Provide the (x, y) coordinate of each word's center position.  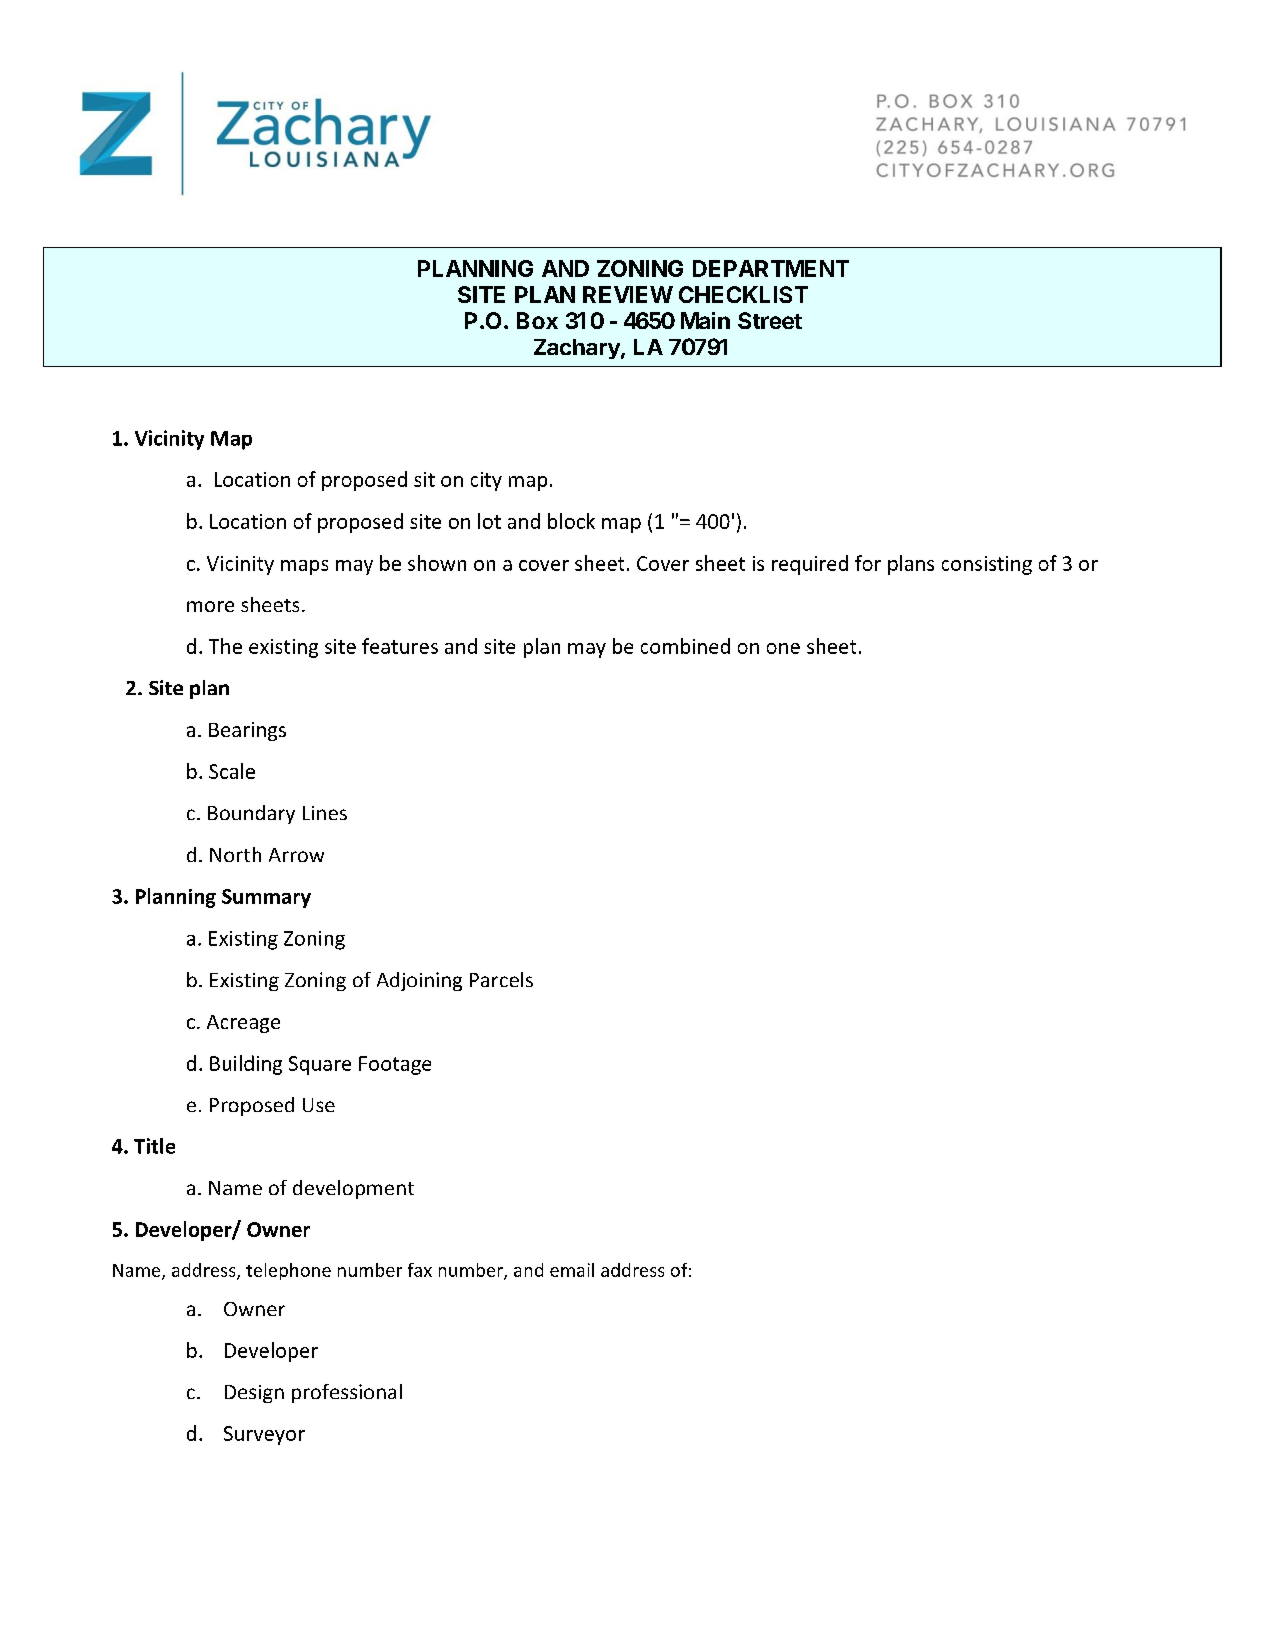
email (572, 1270)
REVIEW (628, 294)
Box (537, 320)
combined (685, 646)
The (225, 646)
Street (770, 320)
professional (347, 1393)
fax (420, 1270)
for (868, 563)
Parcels (501, 979)
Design (254, 1394)
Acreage (243, 1024)
